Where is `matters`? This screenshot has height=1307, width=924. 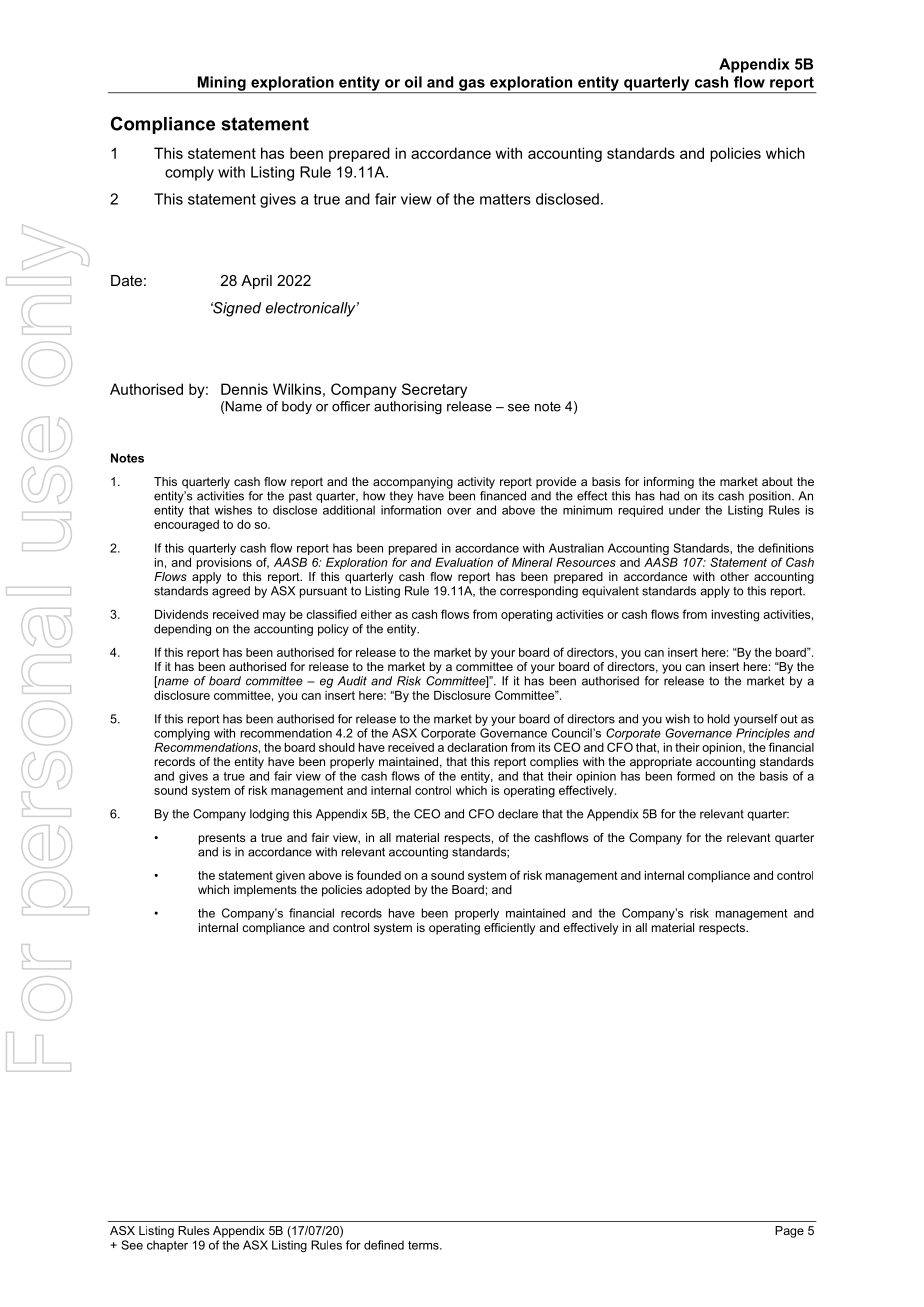
matters is located at coordinates (505, 199).
